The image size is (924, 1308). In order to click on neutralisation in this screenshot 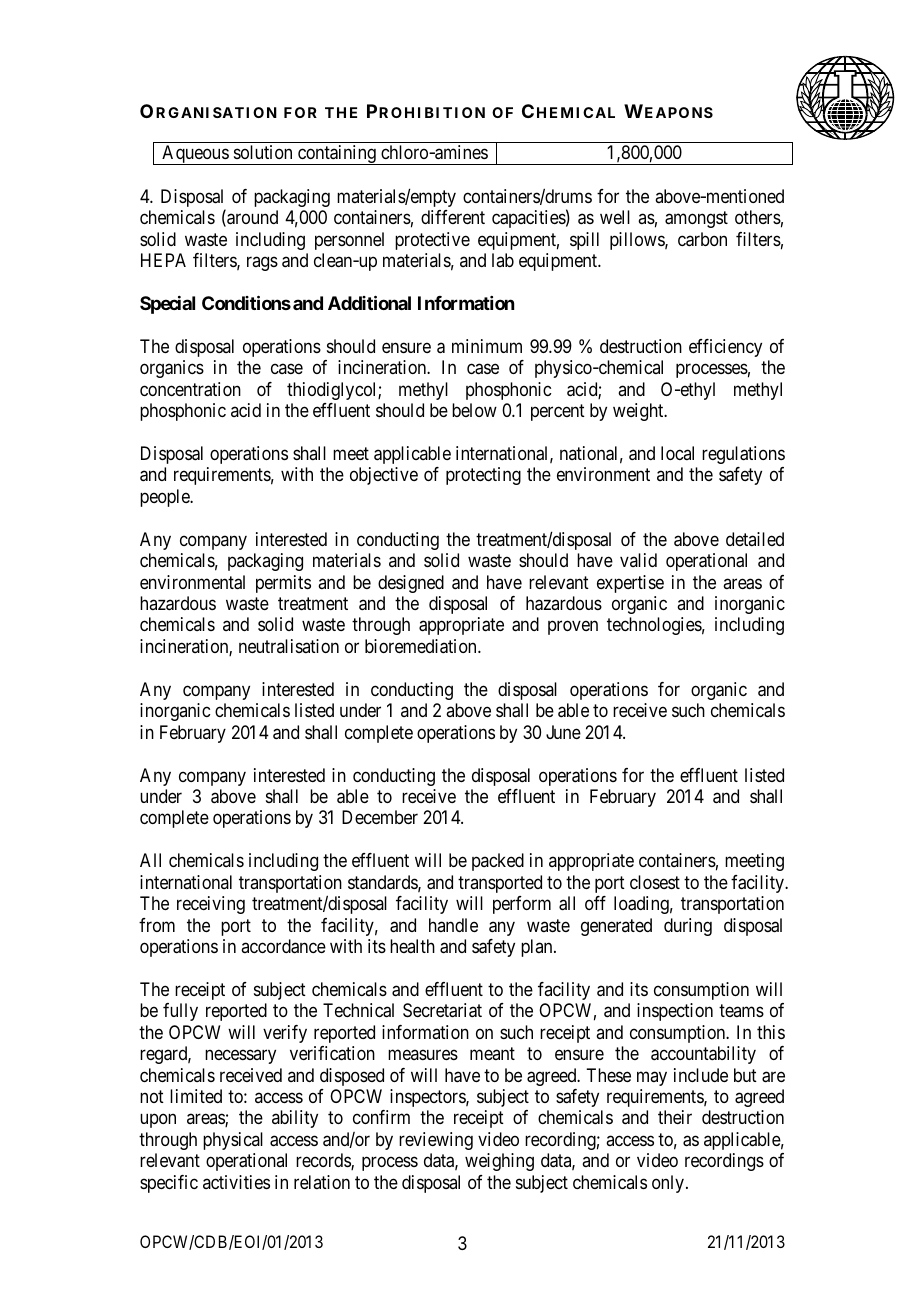, I will do `click(289, 646)`.
